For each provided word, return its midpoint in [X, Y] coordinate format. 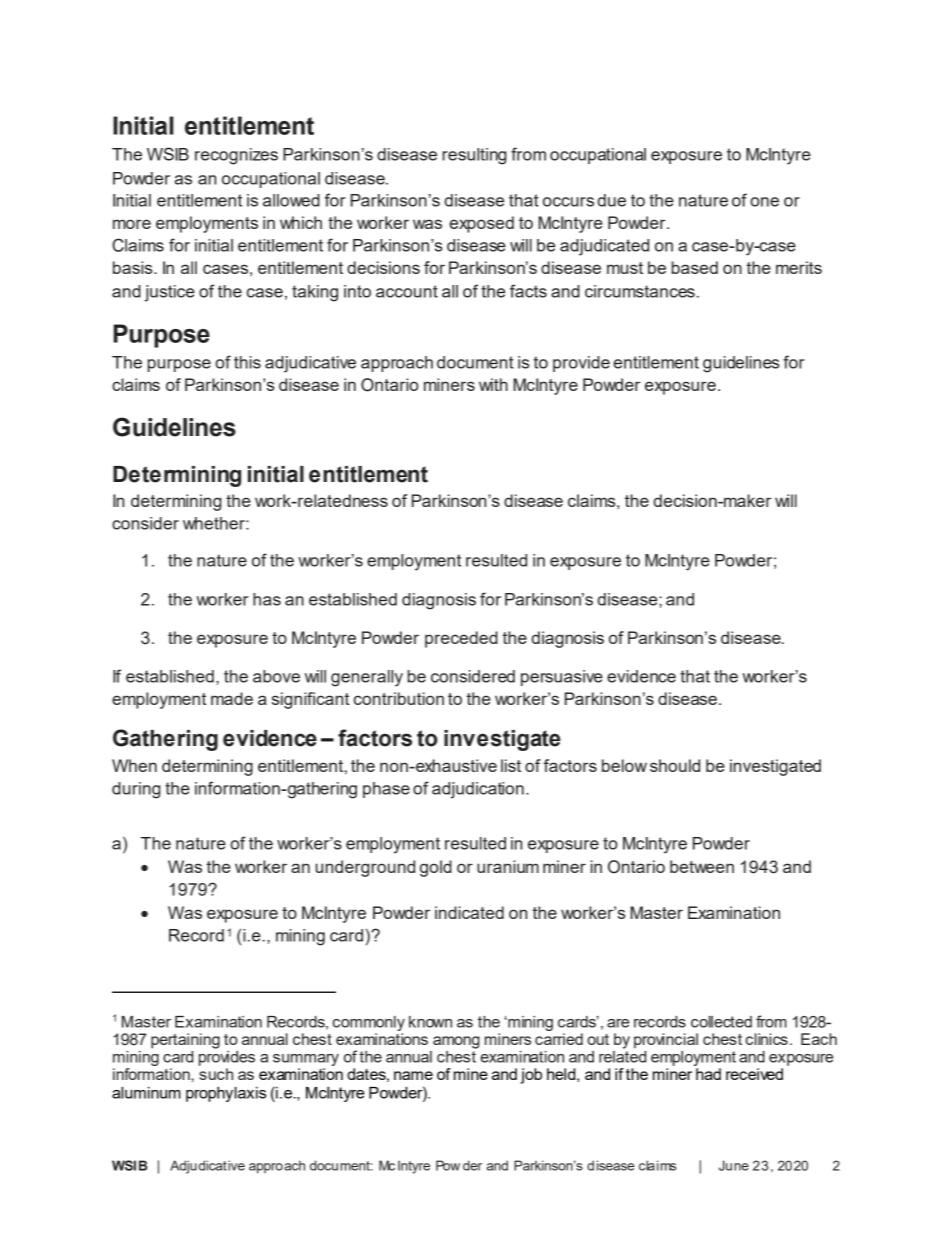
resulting [474, 156]
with [493, 384]
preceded [461, 639]
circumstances [640, 291]
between [702, 866]
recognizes [236, 156]
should [675, 765]
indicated [469, 912]
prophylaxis [226, 1094]
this [247, 362]
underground [365, 868]
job [531, 1076]
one [764, 202]
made [232, 698]
